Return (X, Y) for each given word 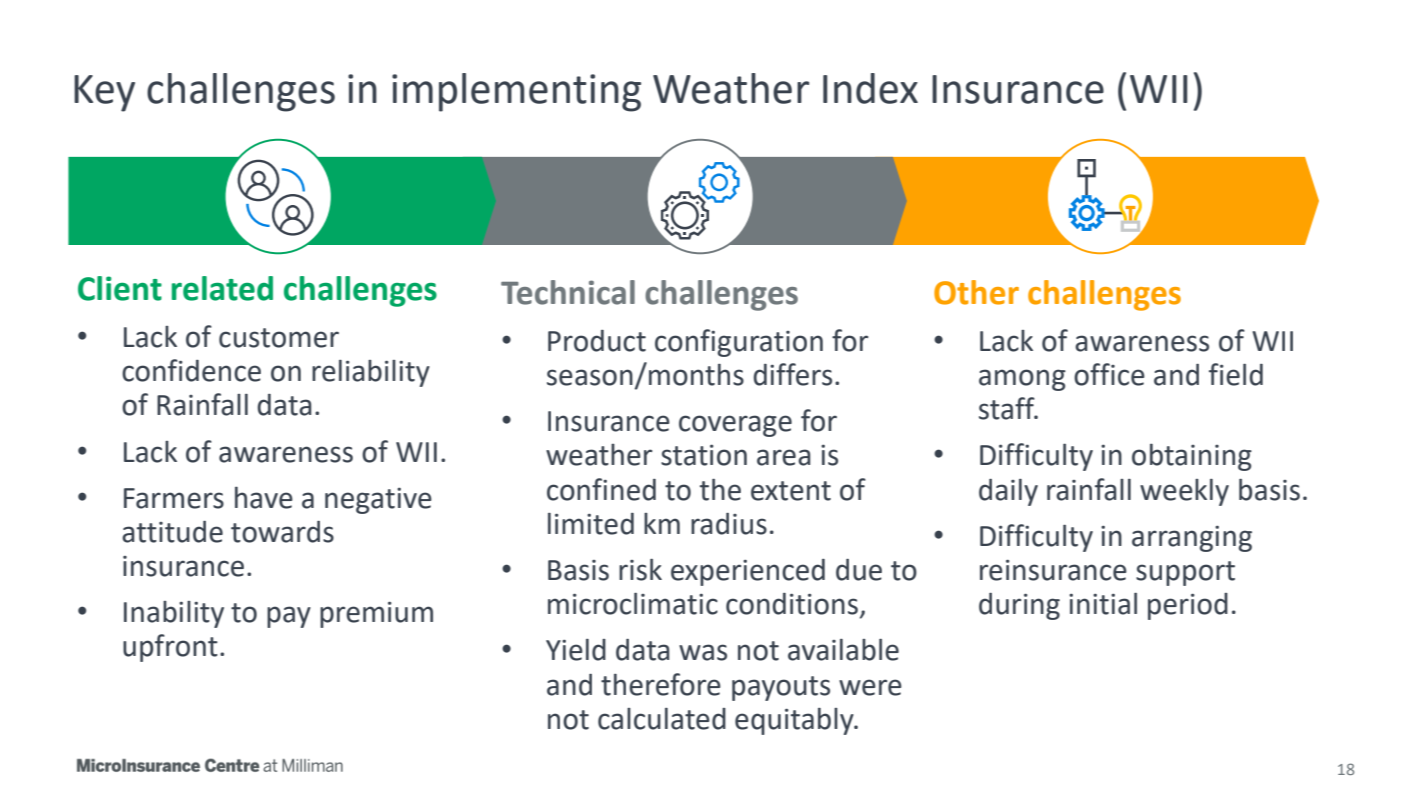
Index (870, 88)
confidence (191, 370)
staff (1008, 408)
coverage (735, 426)
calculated (662, 719)
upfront (170, 648)
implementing (516, 92)
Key (104, 93)
